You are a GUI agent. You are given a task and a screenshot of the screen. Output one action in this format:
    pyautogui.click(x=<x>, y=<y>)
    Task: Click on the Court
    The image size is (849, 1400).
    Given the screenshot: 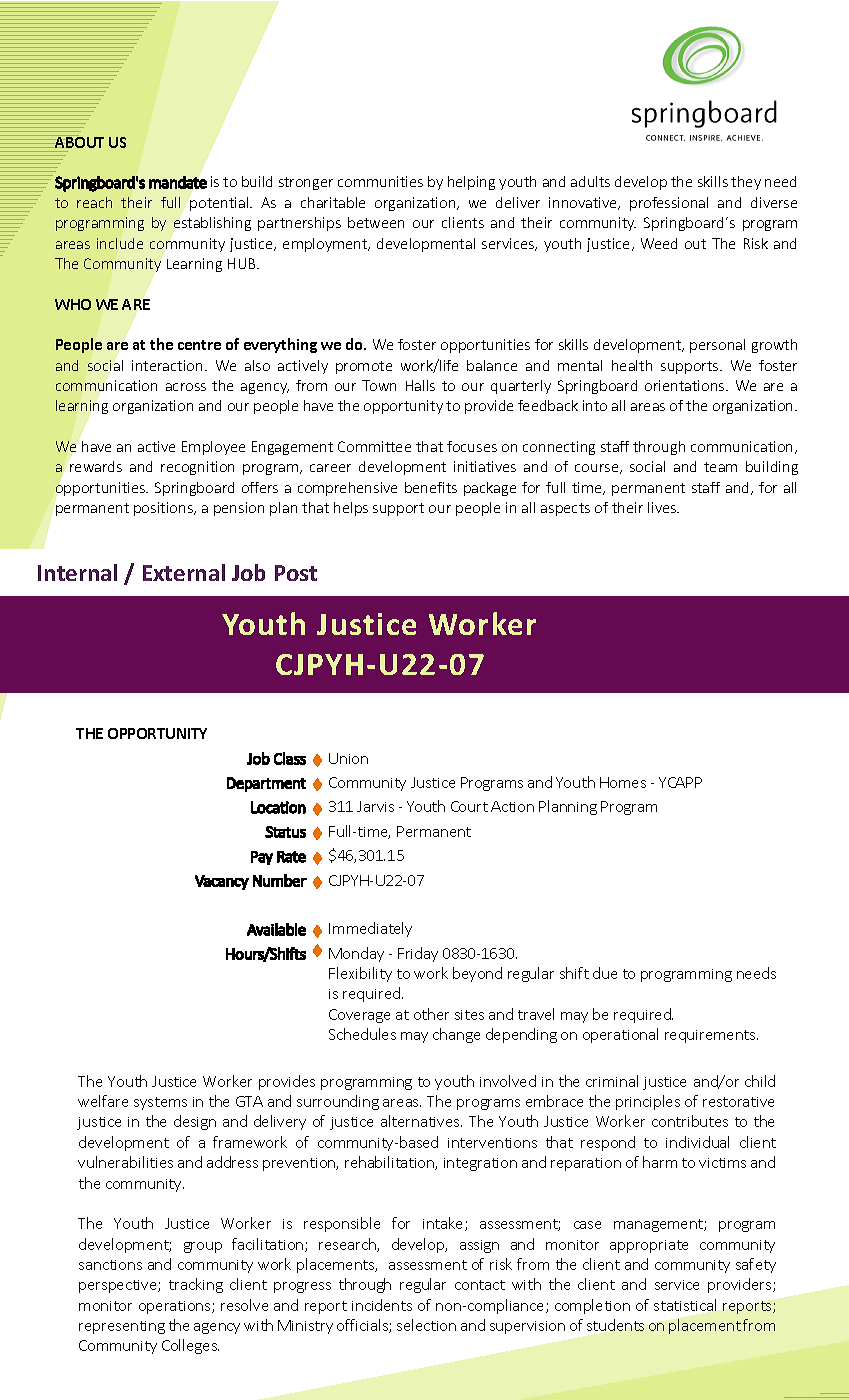 What is the action you would take?
    pyautogui.click(x=469, y=806)
